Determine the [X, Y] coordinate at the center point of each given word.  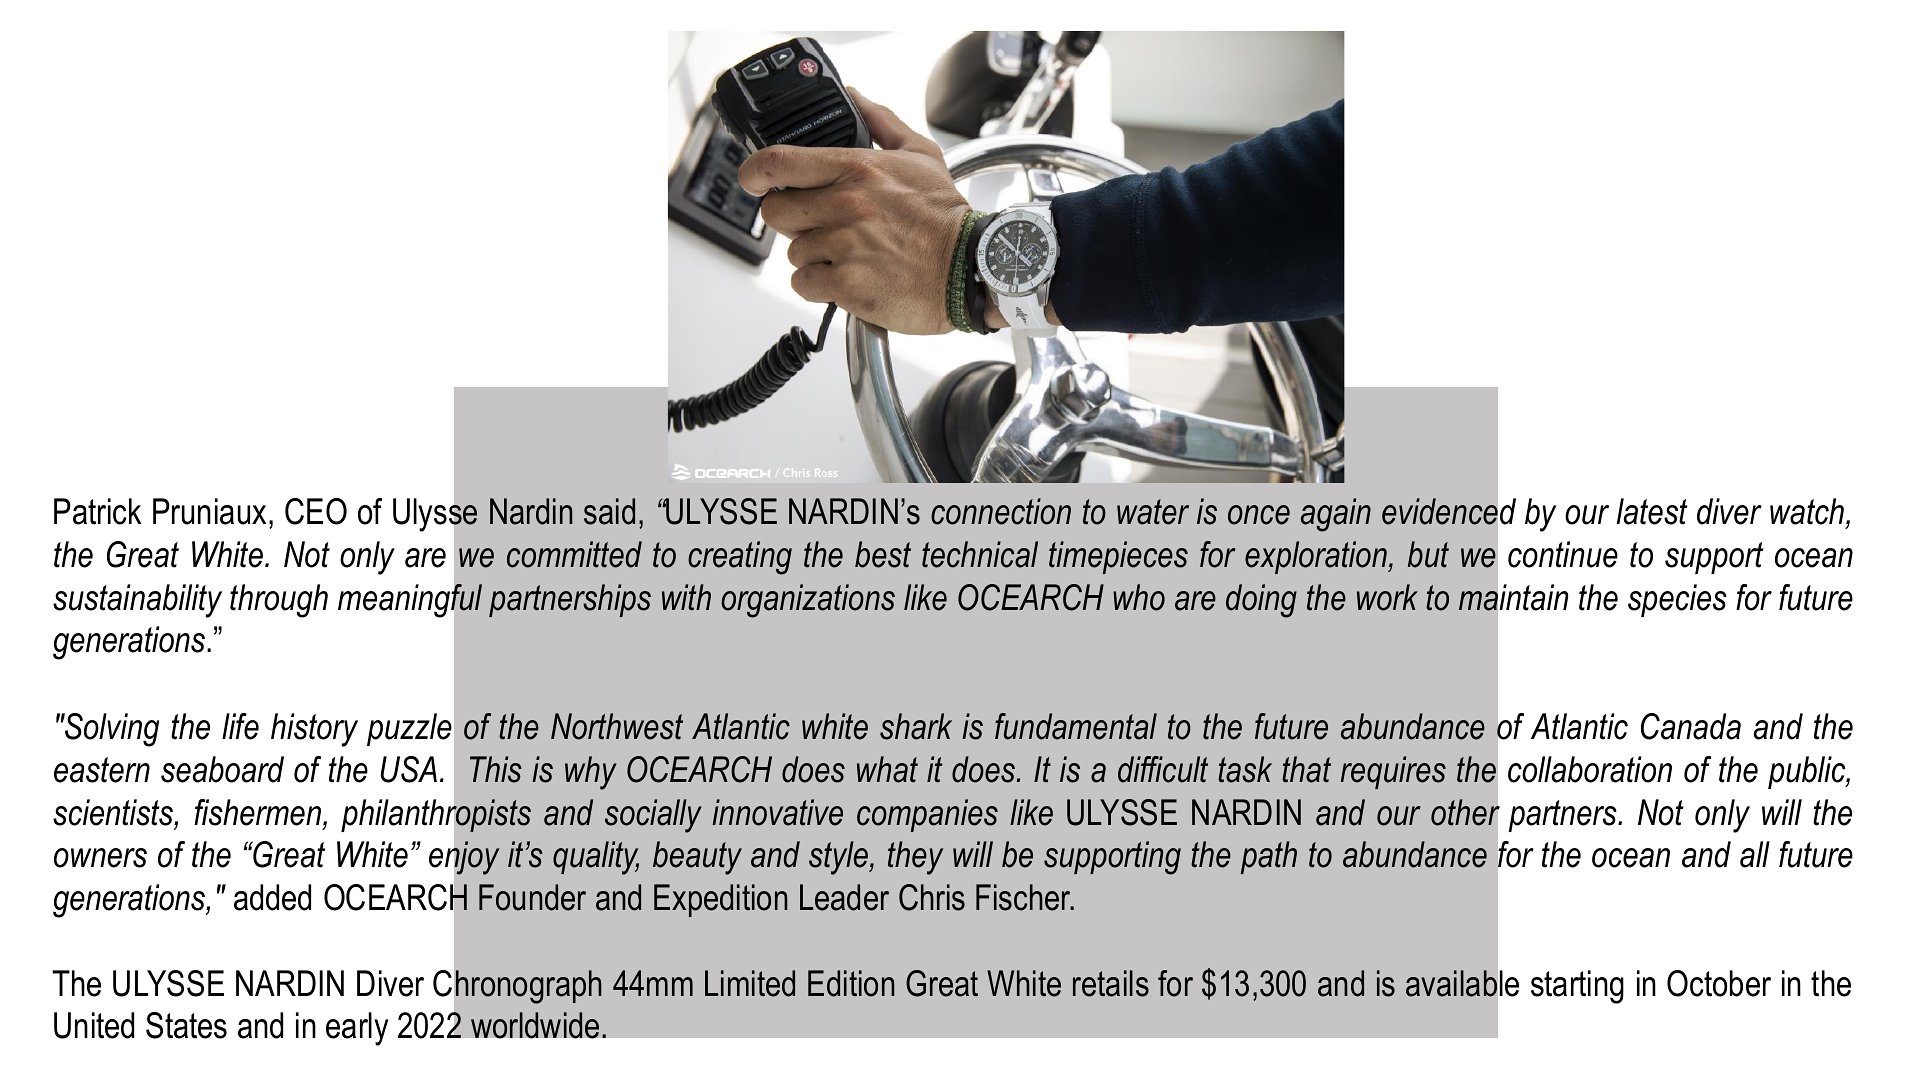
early [357, 1029]
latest [1652, 511]
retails [1111, 983]
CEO [316, 511]
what [887, 769]
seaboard [222, 769]
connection [1001, 511]
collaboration [1590, 769]
